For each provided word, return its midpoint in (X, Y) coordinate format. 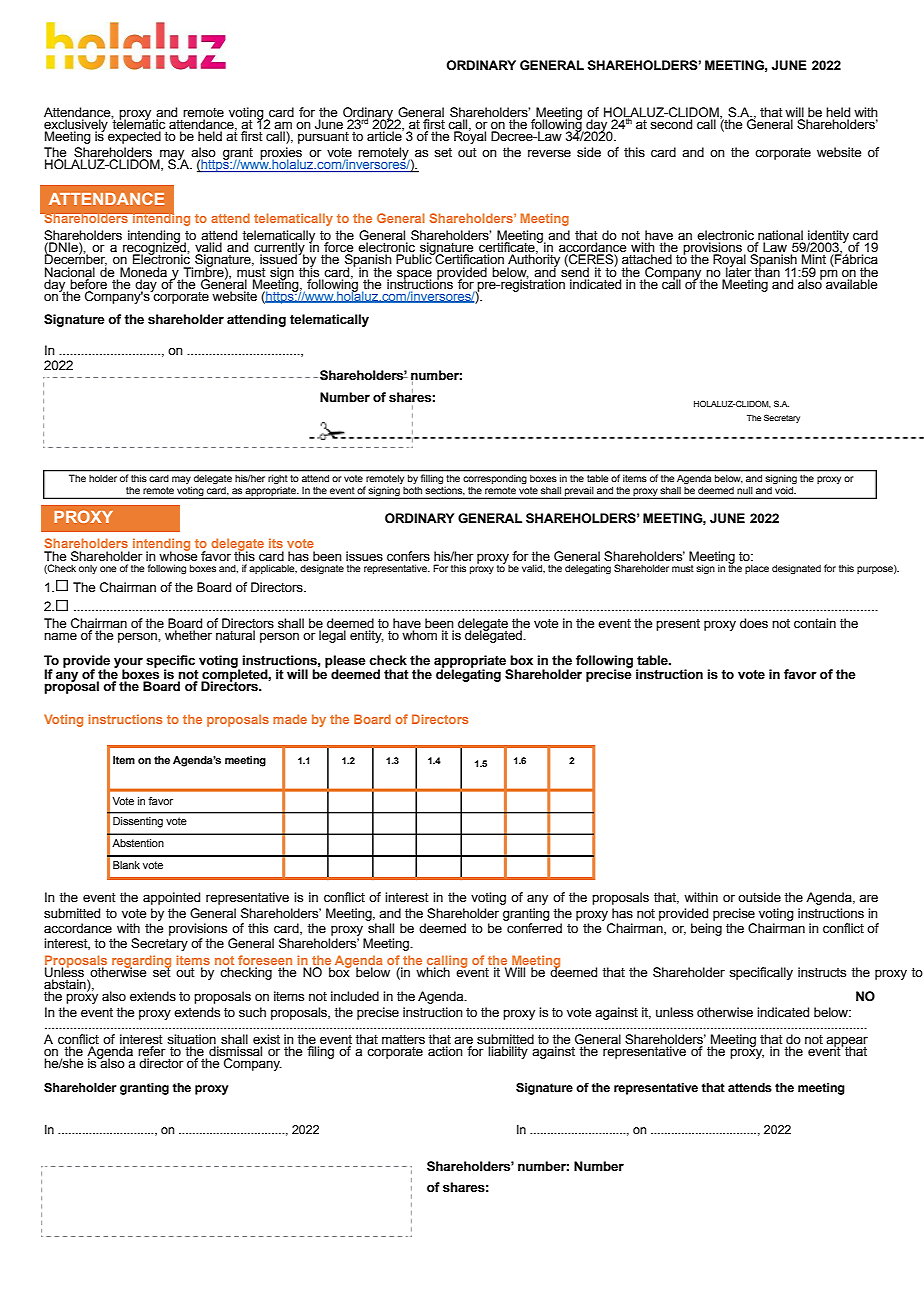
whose (178, 555)
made (290, 719)
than (767, 271)
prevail (579, 492)
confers (408, 556)
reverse (549, 153)
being (706, 929)
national (780, 236)
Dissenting (138, 822)
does (754, 623)
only (88, 569)
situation (191, 1039)
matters (403, 1040)
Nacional (70, 272)
